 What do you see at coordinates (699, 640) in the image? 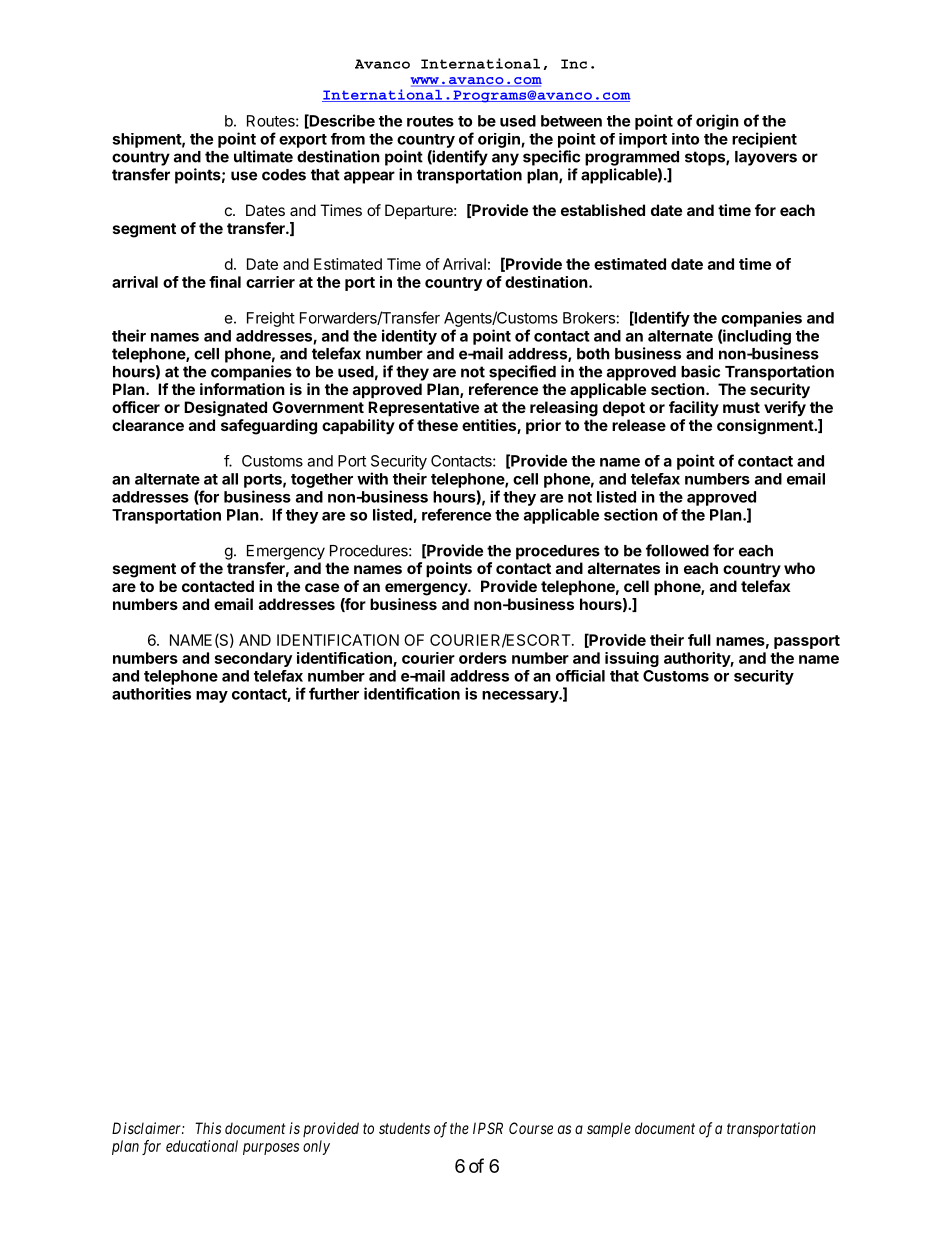
I see `full` at bounding box center [699, 640].
